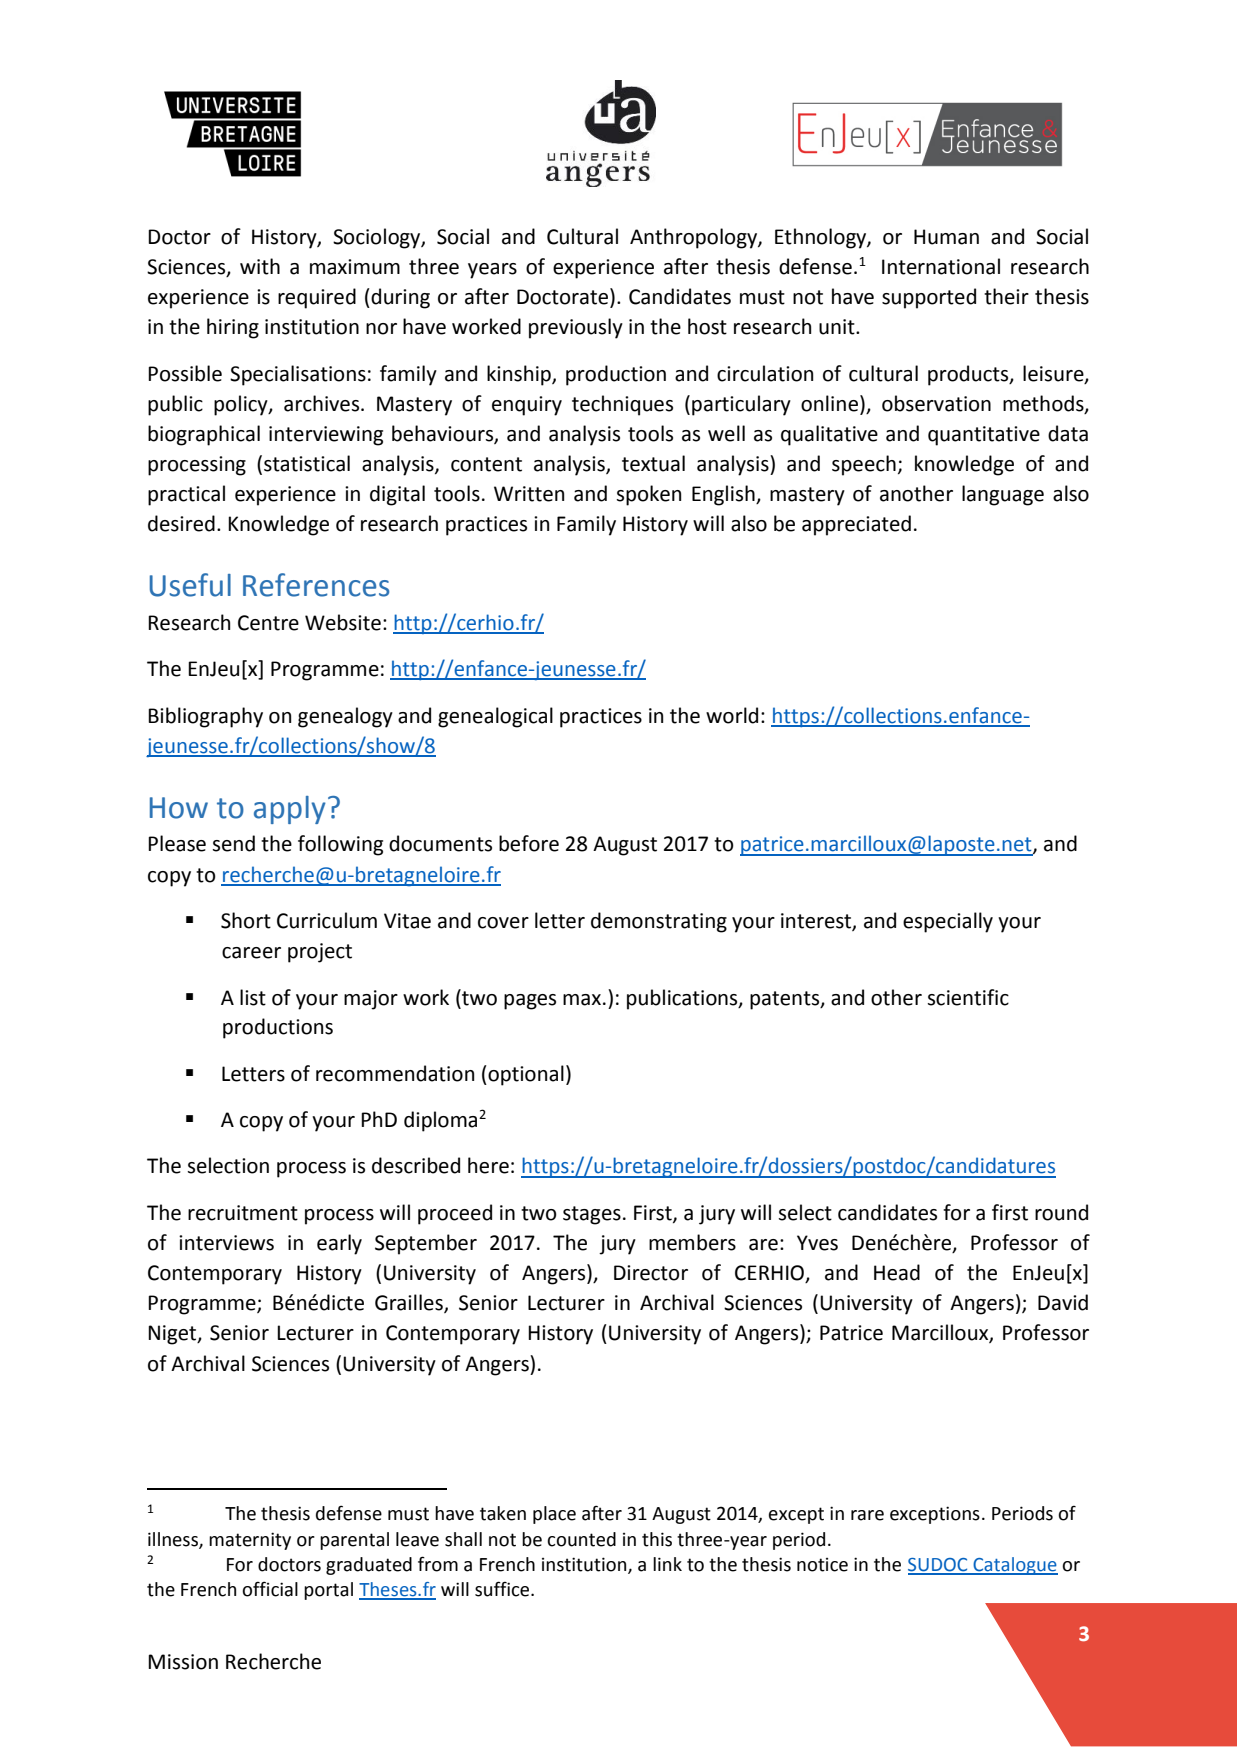 The image size is (1237, 1749). Describe the element at coordinates (270, 1589) in the page. I see `official` at that location.
